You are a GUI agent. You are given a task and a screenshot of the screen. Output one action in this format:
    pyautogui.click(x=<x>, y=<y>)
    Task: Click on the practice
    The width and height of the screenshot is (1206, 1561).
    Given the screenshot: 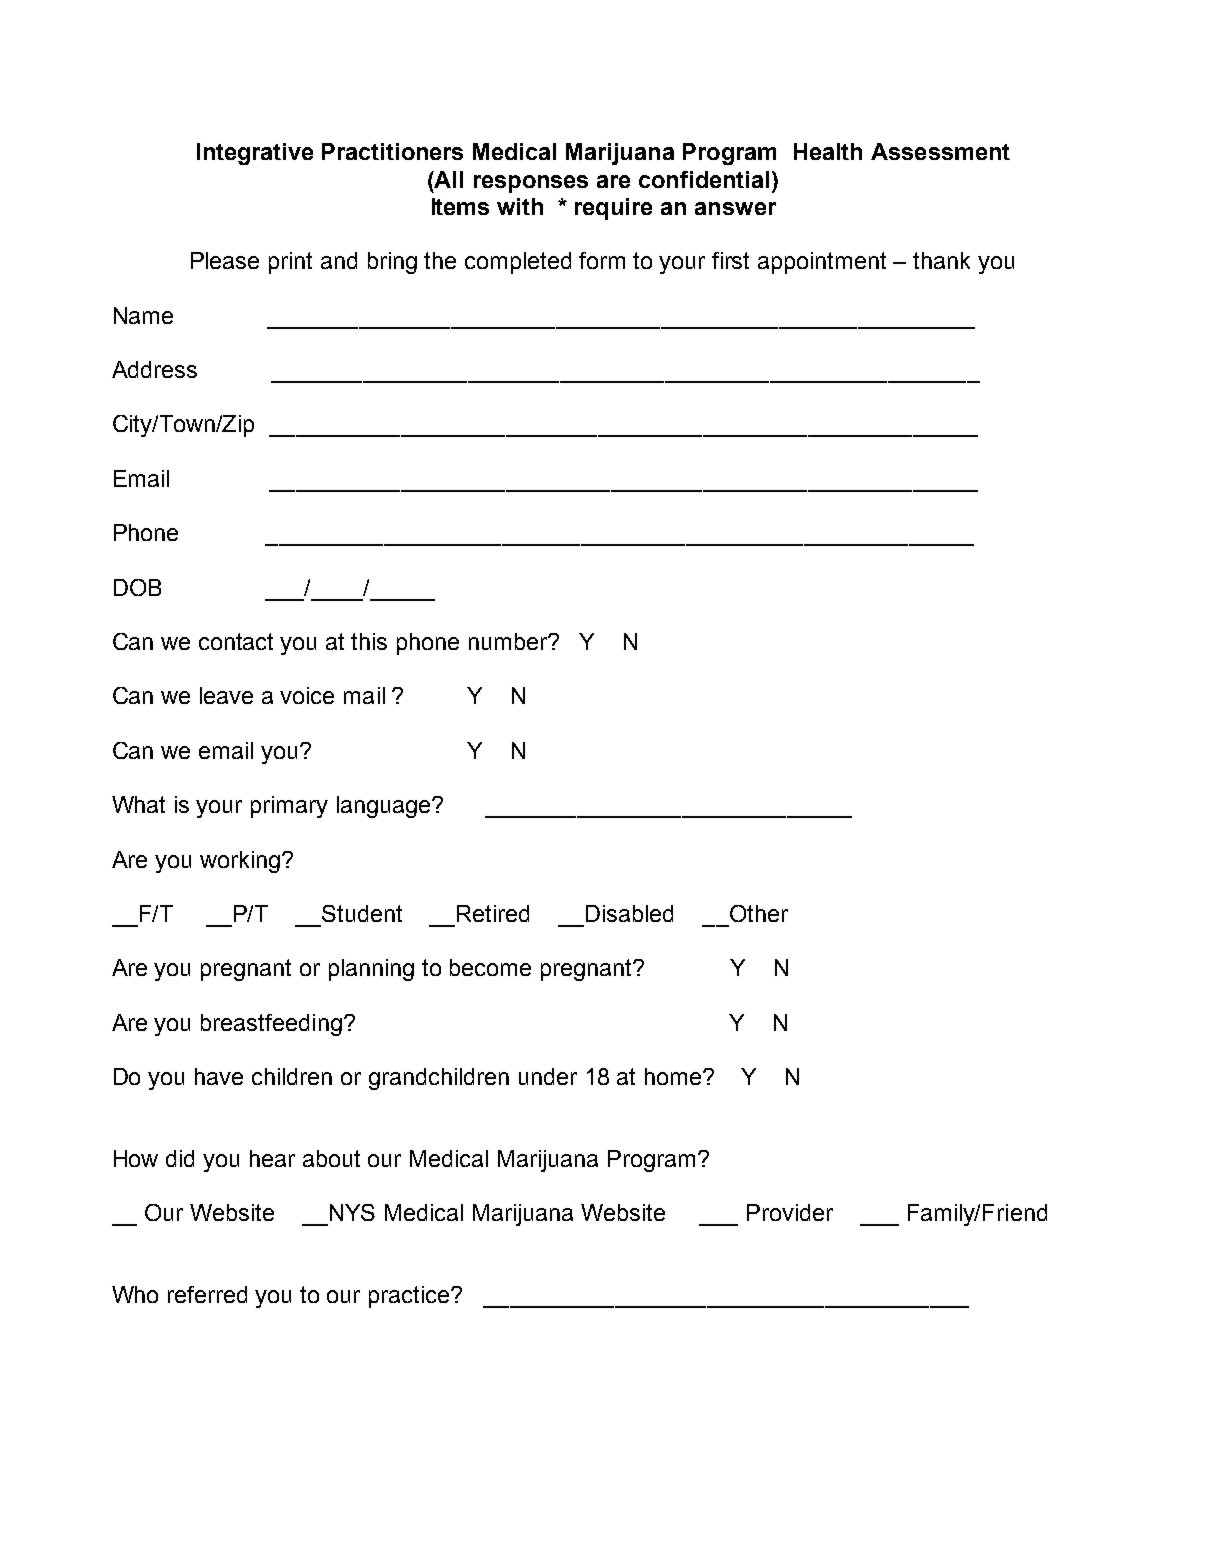 What is the action you would take?
    pyautogui.click(x=410, y=1297)
